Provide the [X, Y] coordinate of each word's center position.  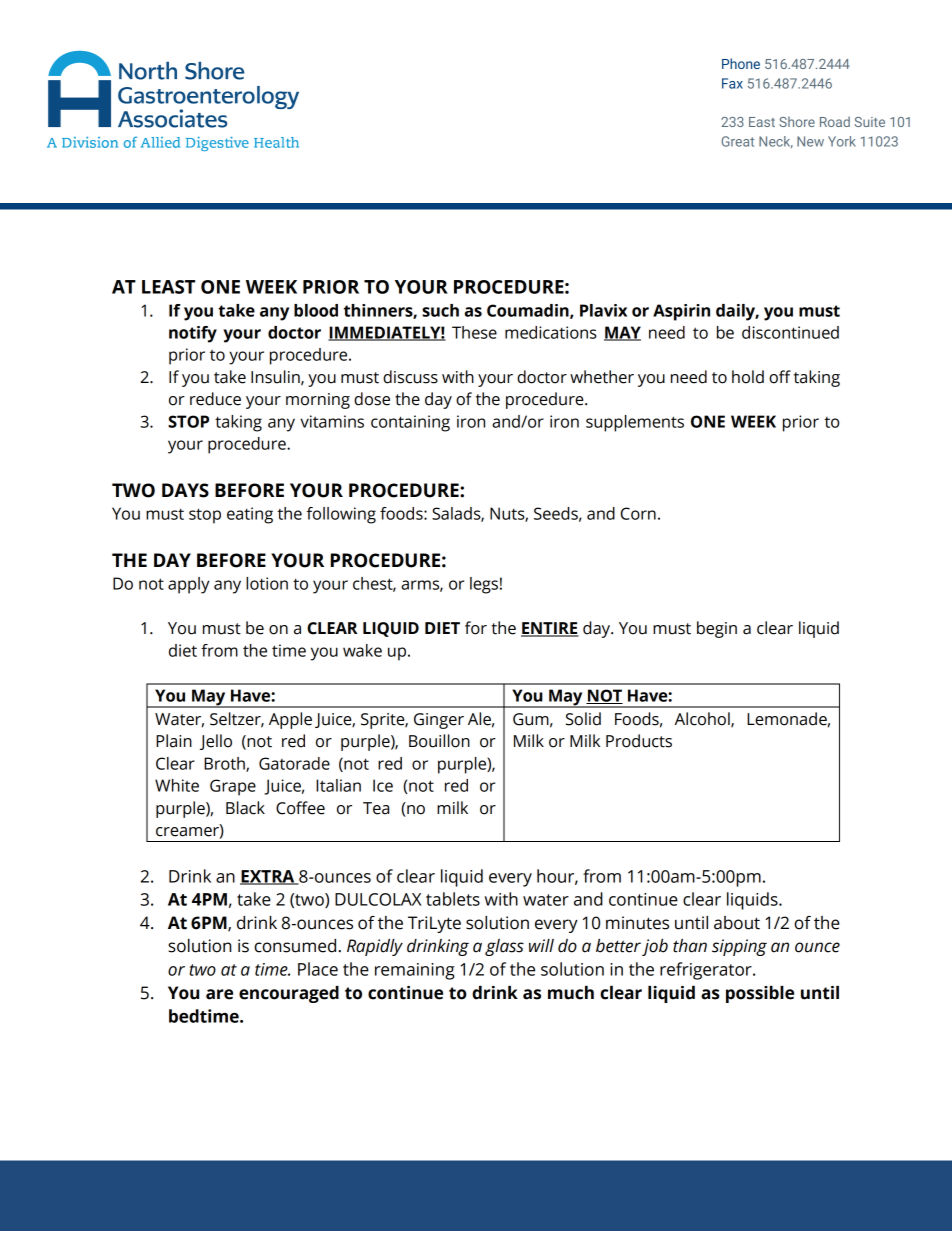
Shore [797, 121]
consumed [295, 946]
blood [316, 310]
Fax [732, 83]
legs [484, 585]
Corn [638, 513]
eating [250, 515]
